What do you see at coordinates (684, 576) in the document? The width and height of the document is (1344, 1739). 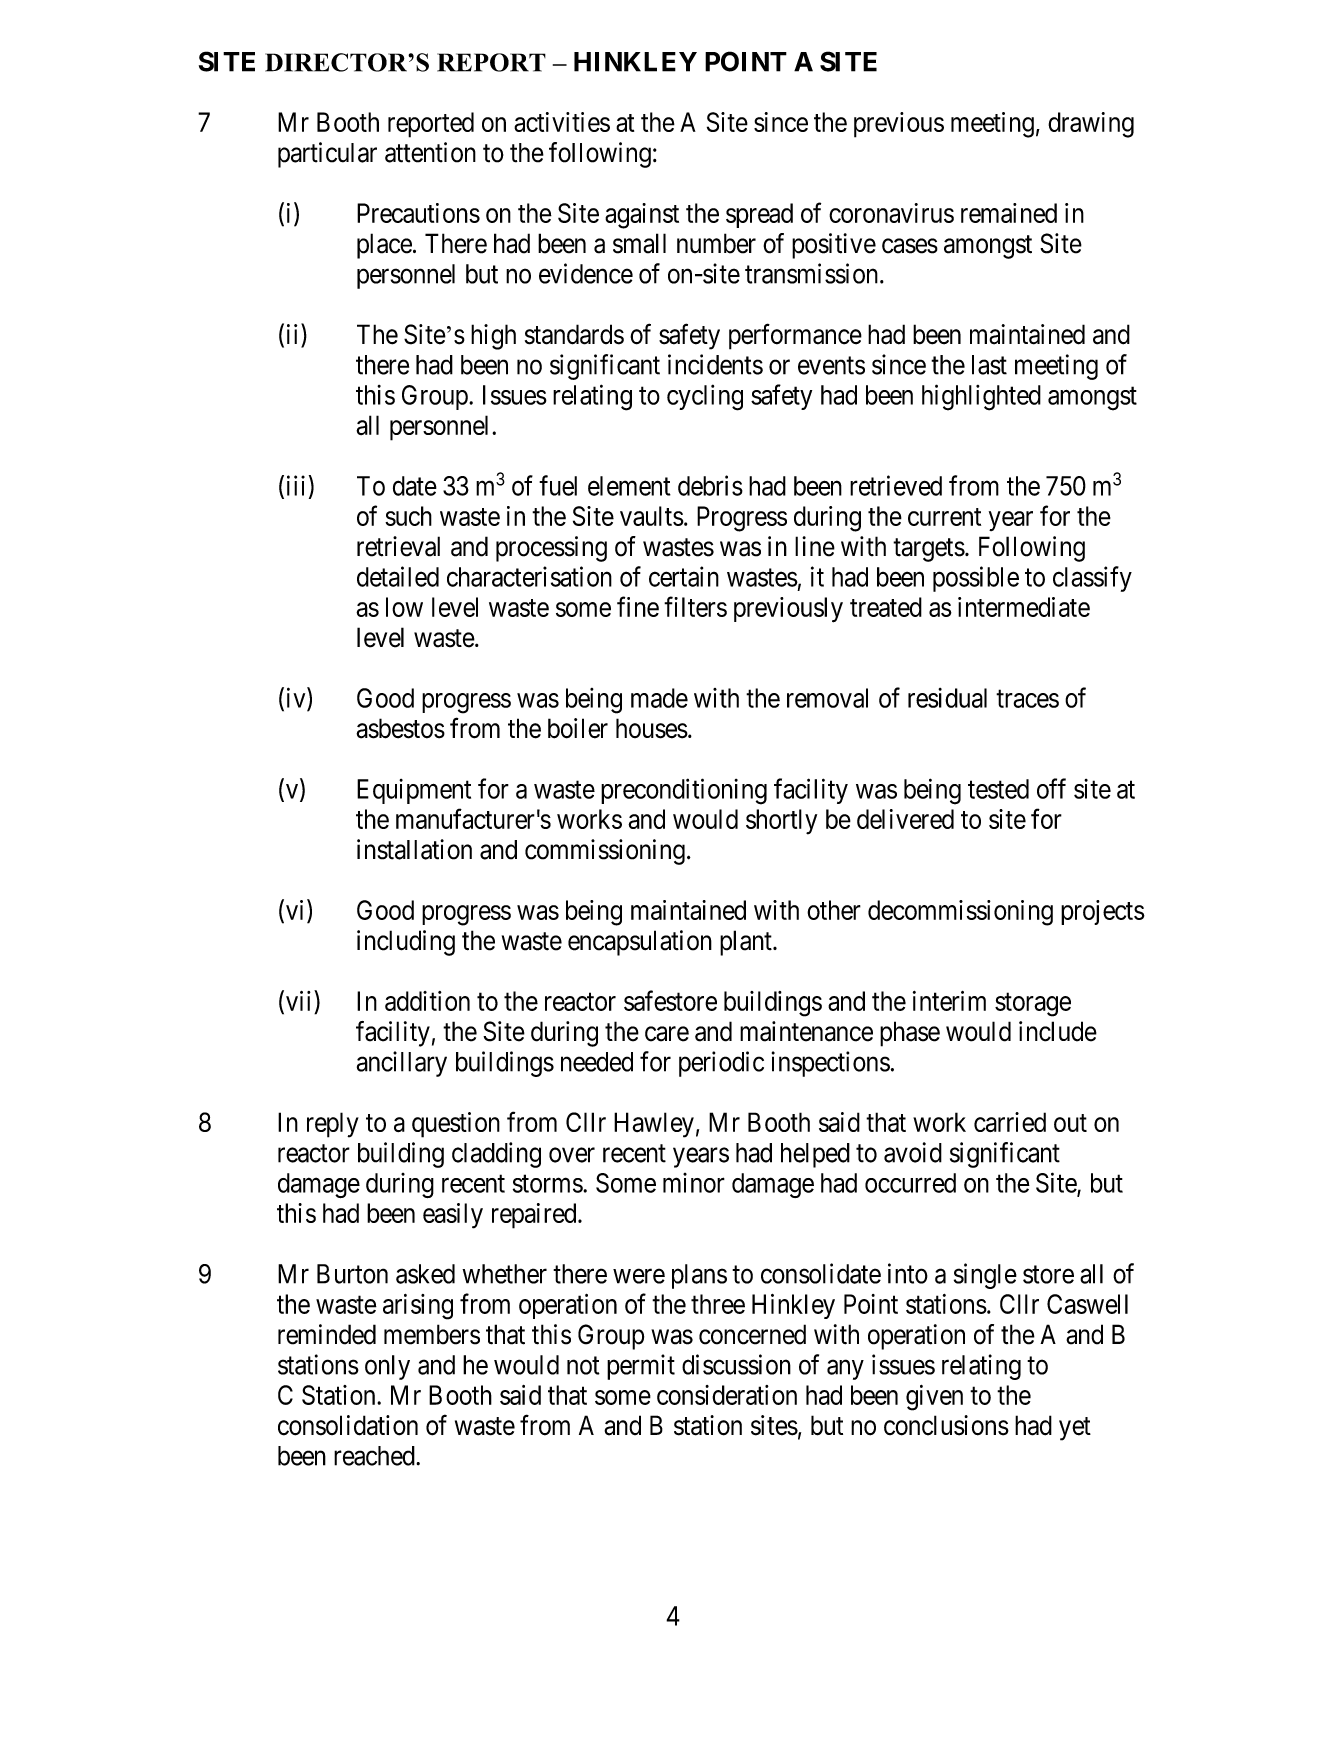 I see `certain` at bounding box center [684, 576].
